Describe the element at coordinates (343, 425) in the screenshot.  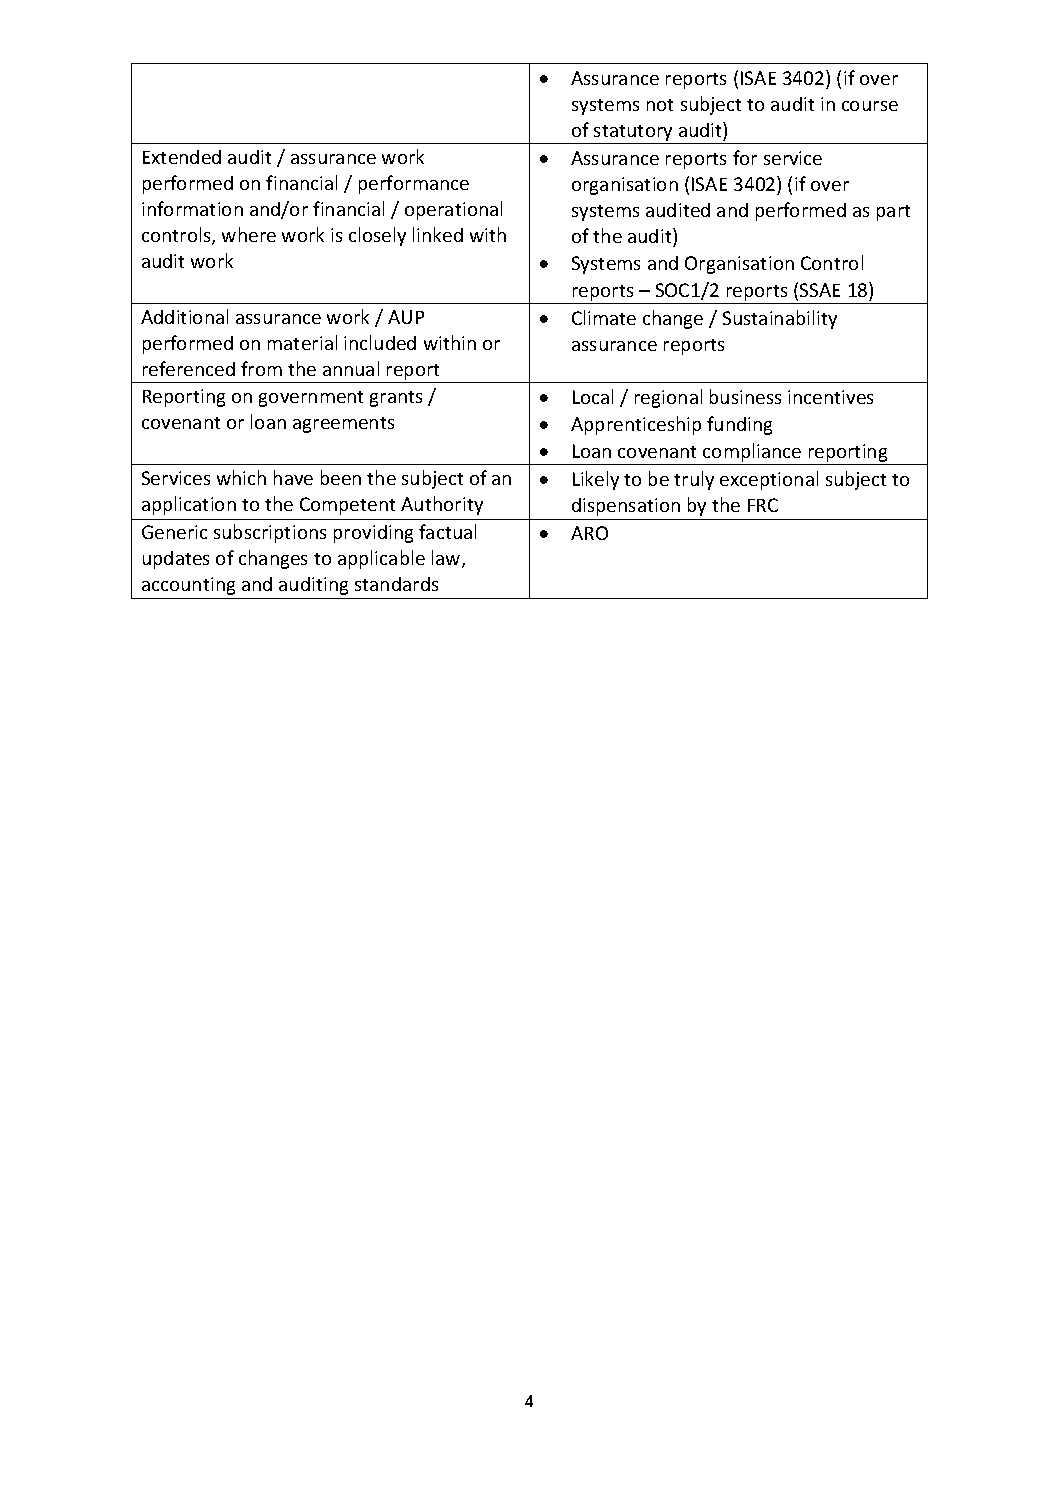
I see `agreements` at that location.
